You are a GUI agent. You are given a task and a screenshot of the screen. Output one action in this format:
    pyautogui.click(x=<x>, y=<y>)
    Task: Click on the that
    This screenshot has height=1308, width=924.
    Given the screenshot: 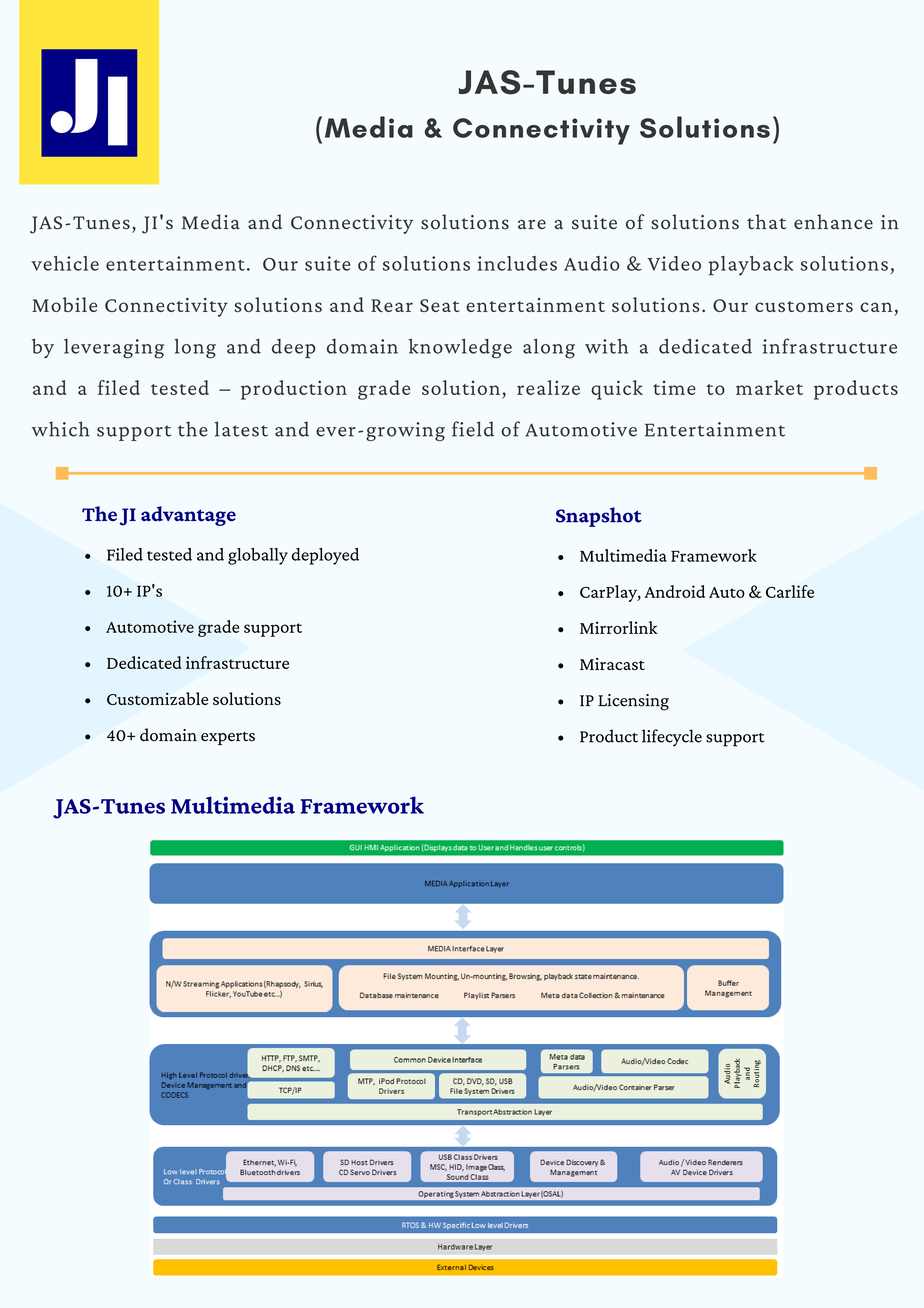 What is the action you would take?
    pyautogui.click(x=766, y=221)
